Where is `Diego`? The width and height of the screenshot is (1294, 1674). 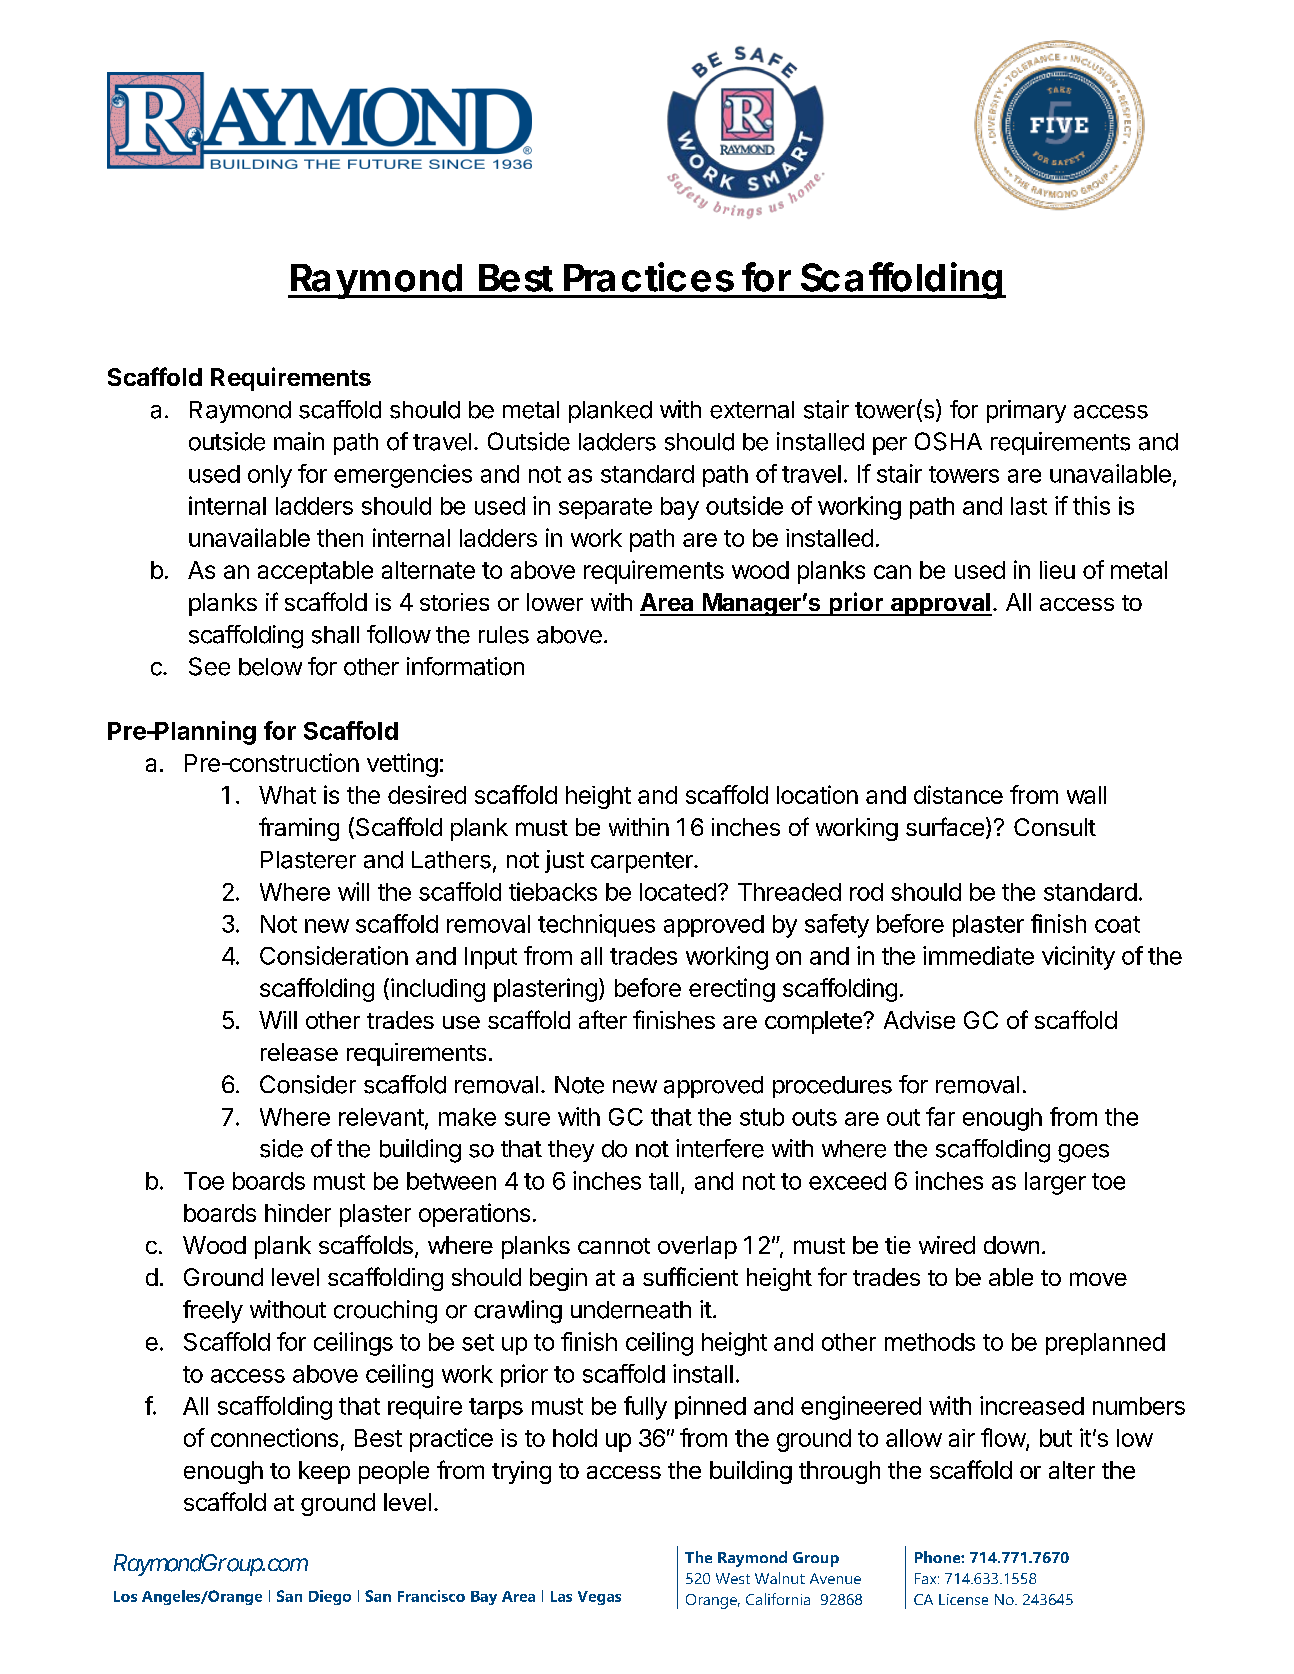
Diego is located at coordinates (330, 1597).
